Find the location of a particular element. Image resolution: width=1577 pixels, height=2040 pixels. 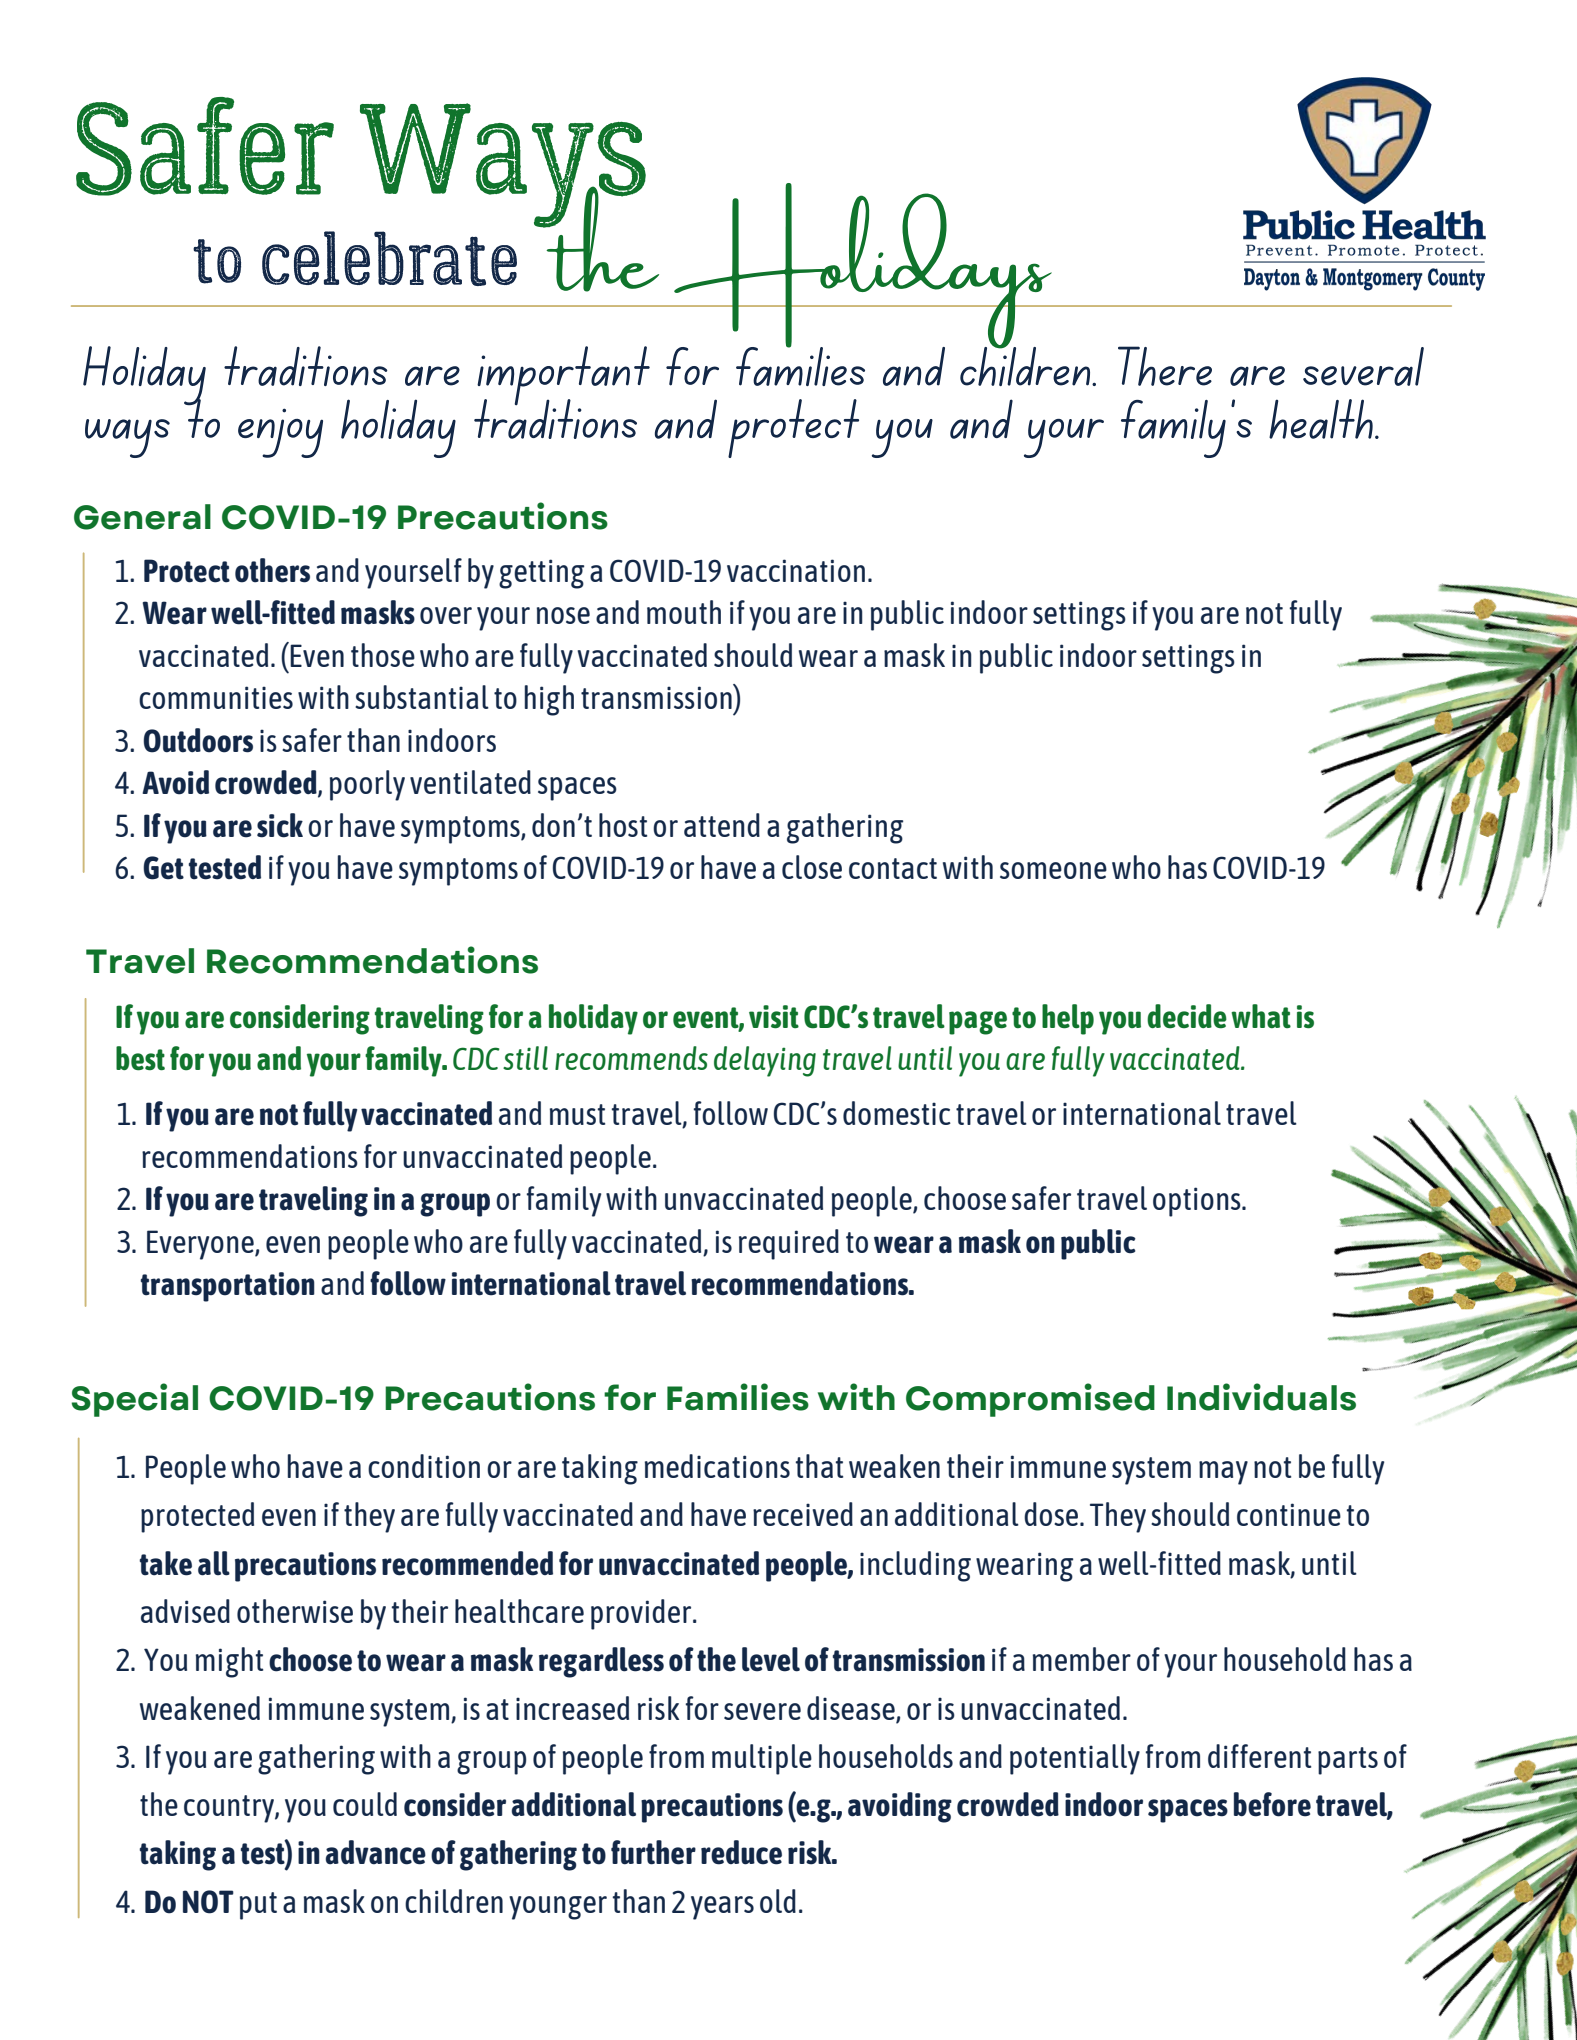

reduce is located at coordinates (741, 1852).
